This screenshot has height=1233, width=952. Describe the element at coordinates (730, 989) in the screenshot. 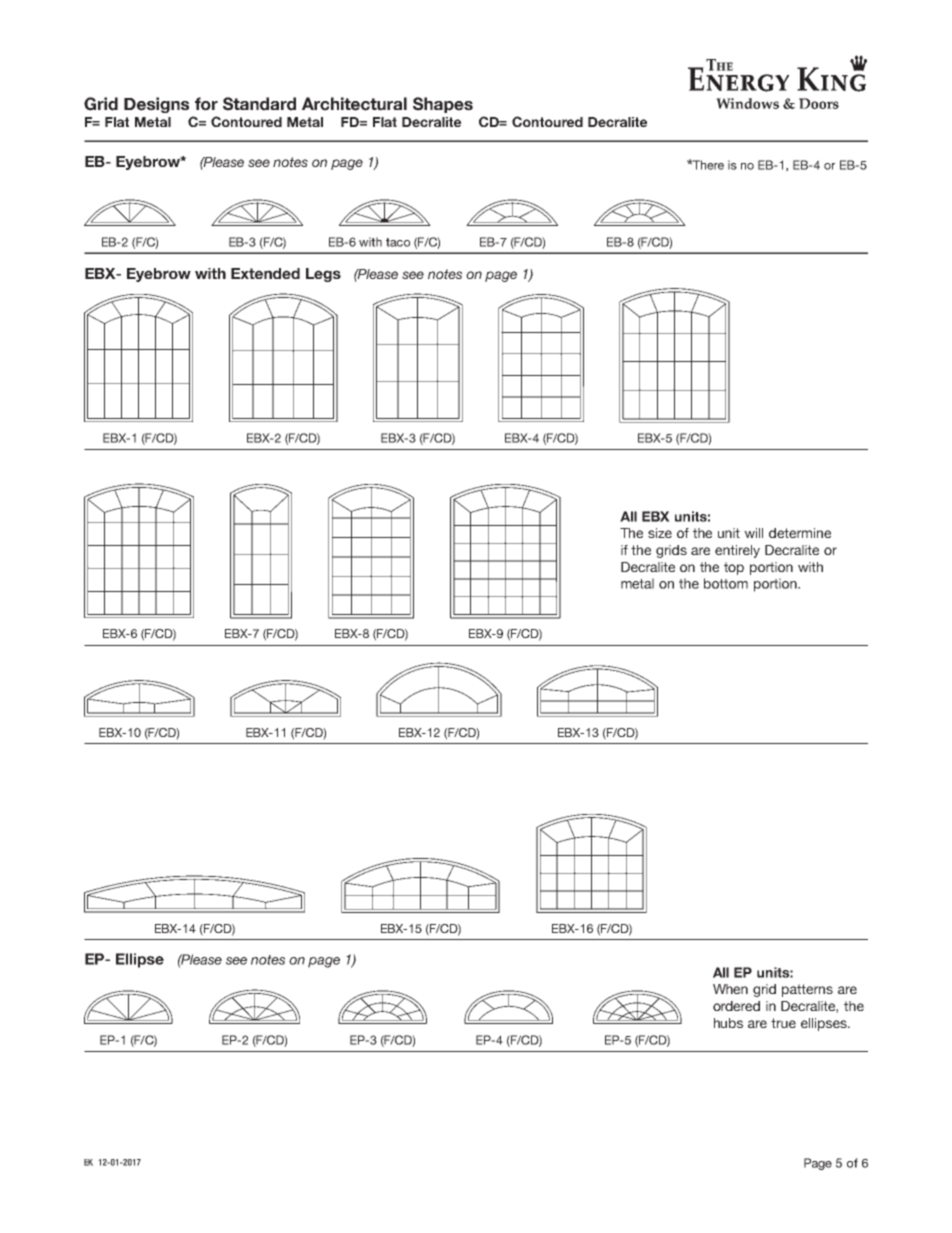

I see `When` at that location.
